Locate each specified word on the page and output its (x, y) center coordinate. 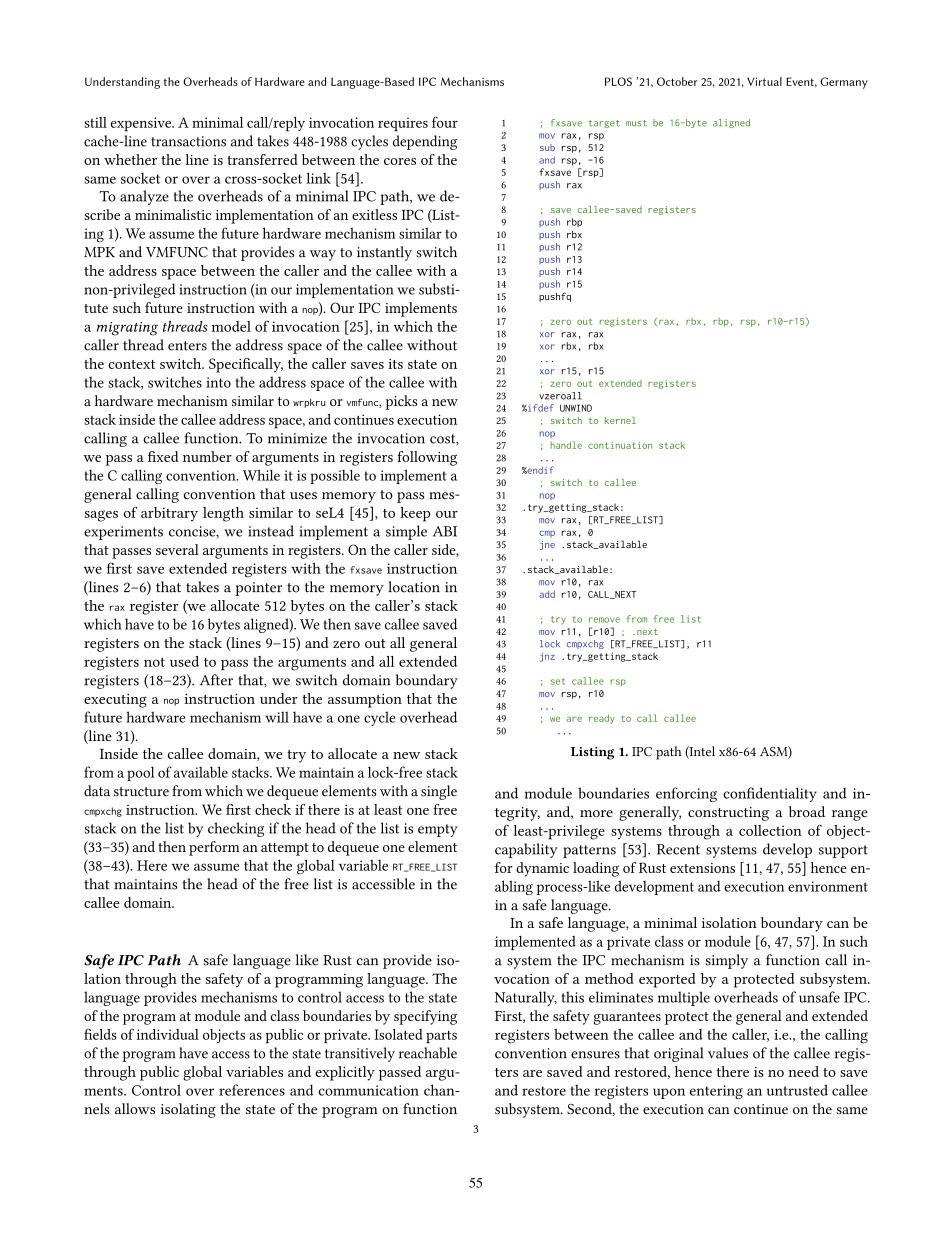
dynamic (542, 869)
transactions (188, 141)
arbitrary (169, 514)
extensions (702, 868)
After (216, 680)
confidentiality (770, 794)
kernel (620, 420)
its (395, 364)
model (231, 326)
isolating (188, 1110)
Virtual (764, 81)
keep (415, 514)
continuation (620, 445)
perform (214, 848)
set (558, 681)
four (445, 122)
